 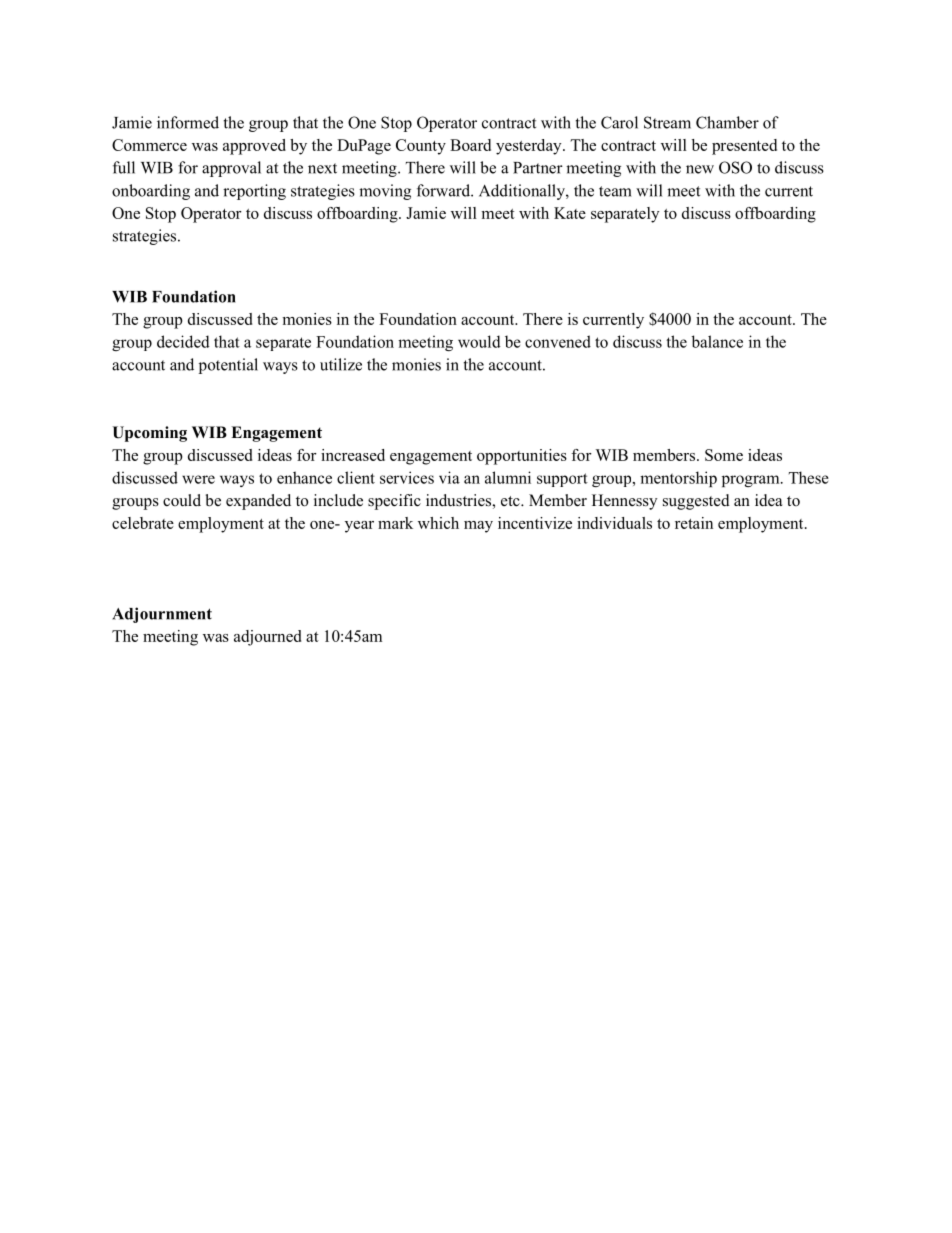 I want to click on County, so click(x=421, y=147).
